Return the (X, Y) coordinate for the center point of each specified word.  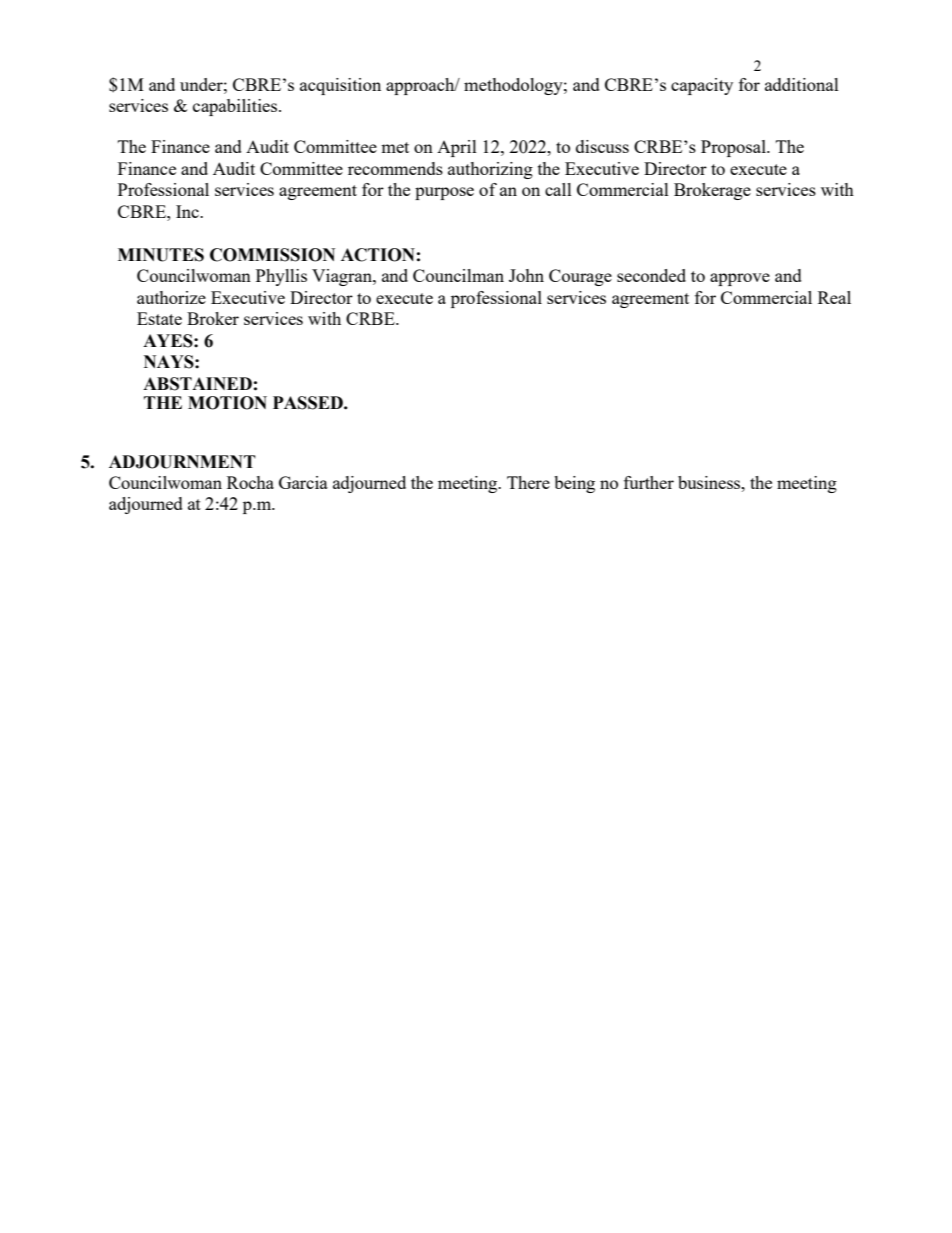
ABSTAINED (197, 384)
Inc (188, 211)
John (526, 275)
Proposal (734, 148)
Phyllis (281, 277)
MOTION (227, 403)
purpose (444, 193)
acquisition (340, 86)
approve (740, 279)
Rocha (250, 482)
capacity (702, 86)
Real (834, 297)
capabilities (236, 107)
